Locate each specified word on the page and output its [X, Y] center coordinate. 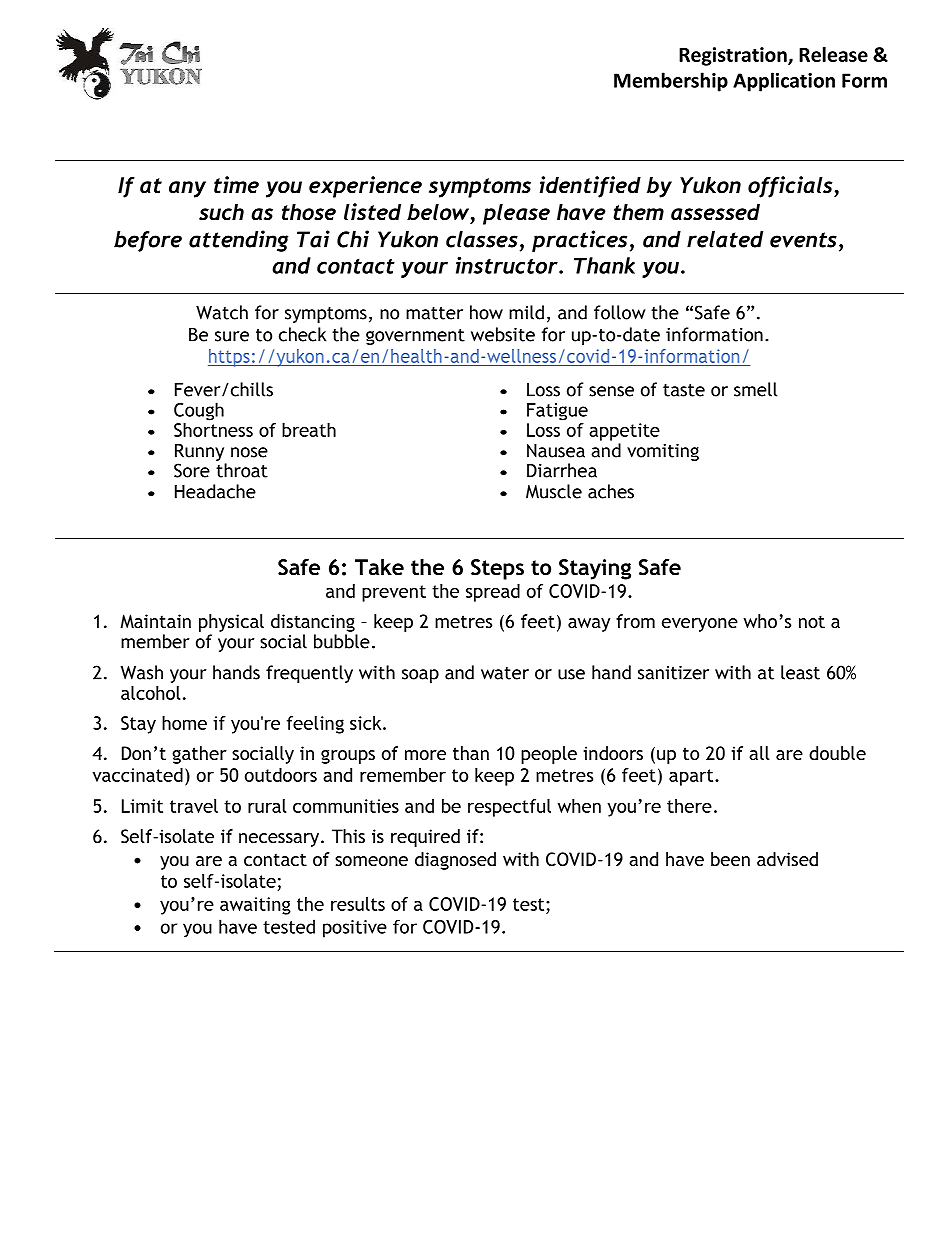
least [800, 672]
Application [784, 82]
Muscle [554, 491]
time [236, 185]
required [425, 838]
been [730, 859]
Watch [222, 312]
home [184, 723]
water [505, 673]
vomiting [663, 452]
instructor [508, 265]
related [725, 239]
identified [590, 187]
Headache [215, 491]
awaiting [255, 906]
